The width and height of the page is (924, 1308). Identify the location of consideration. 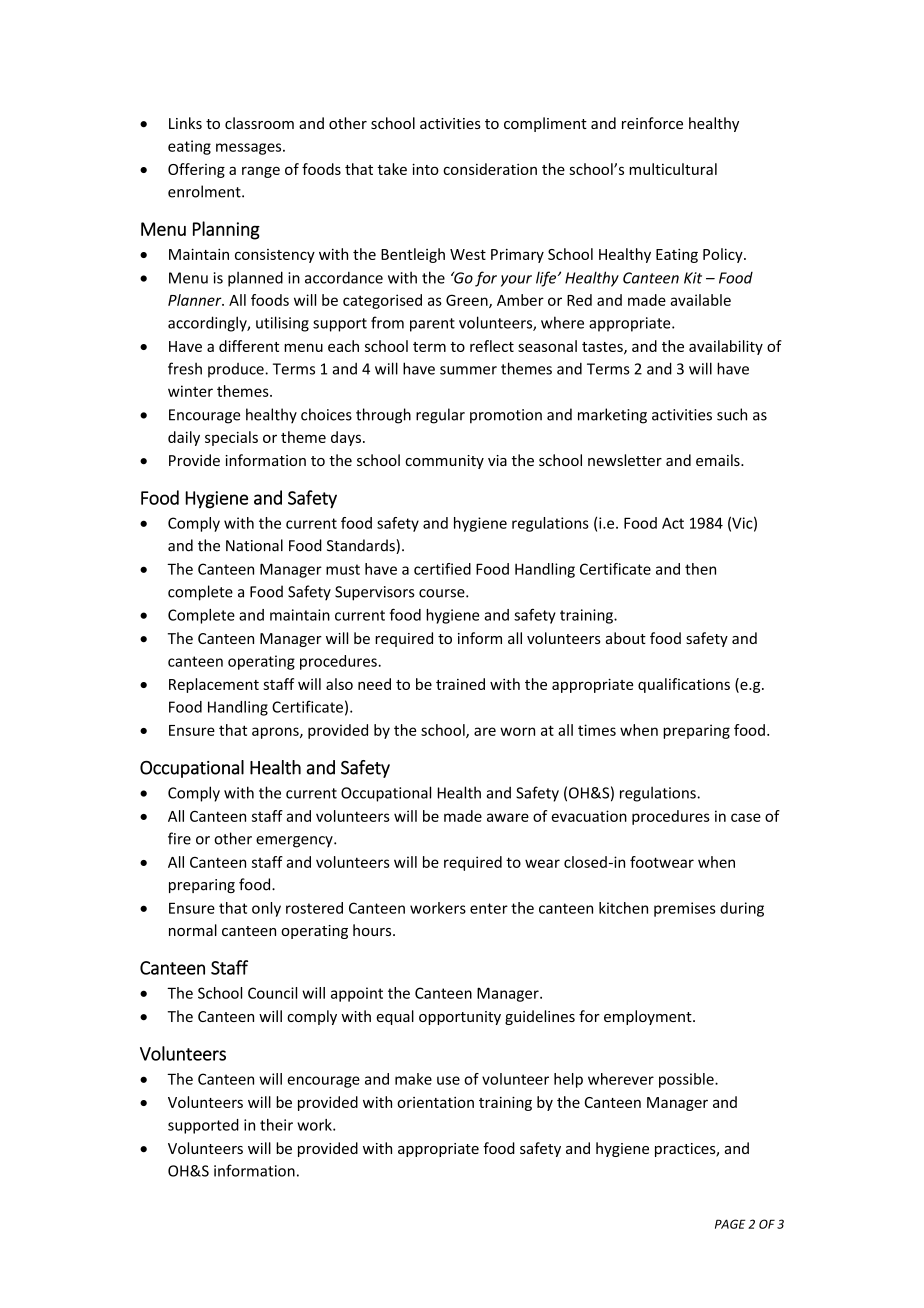
(490, 169).
